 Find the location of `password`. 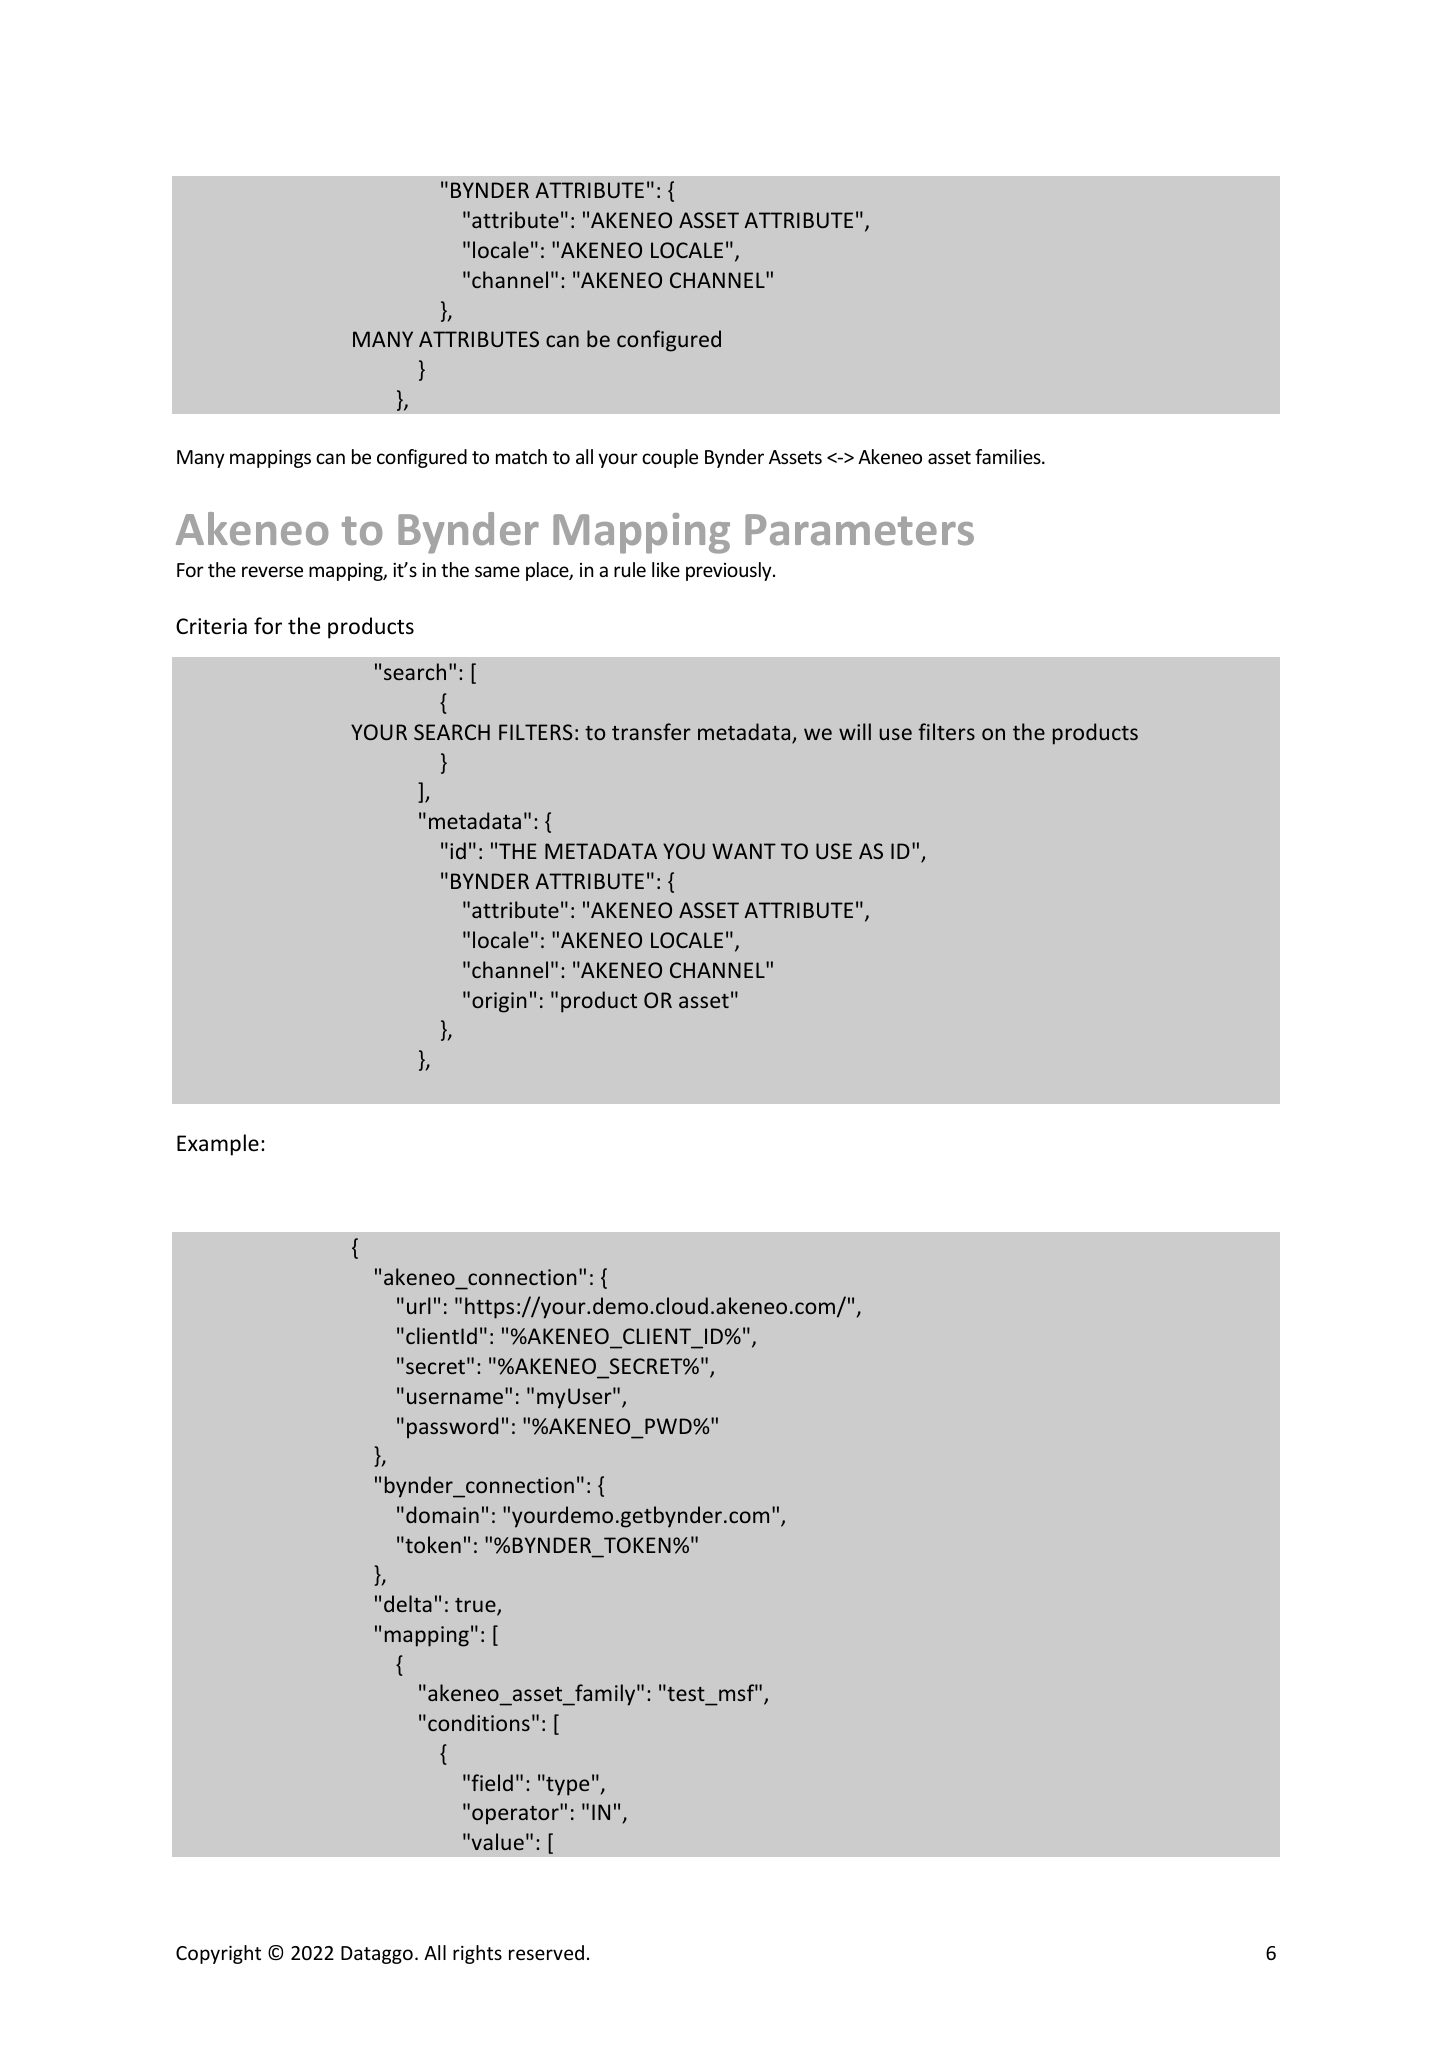

password is located at coordinates (452, 1428).
